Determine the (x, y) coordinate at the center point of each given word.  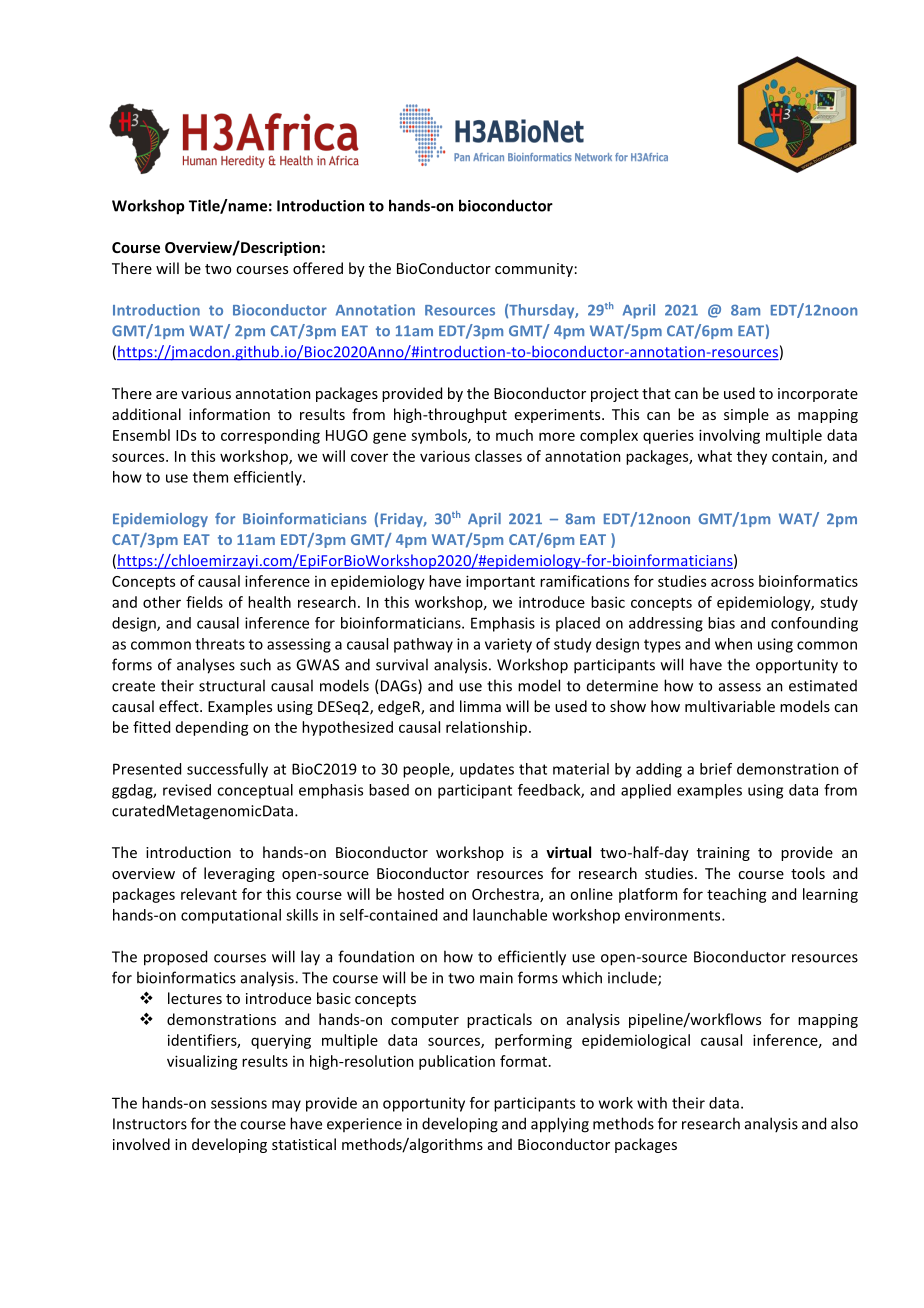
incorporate (818, 395)
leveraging (239, 874)
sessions (239, 1103)
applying (560, 1125)
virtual (568, 852)
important (500, 582)
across (732, 582)
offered (318, 268)
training (723, 854)
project (615, 395)
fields (204, 602)
